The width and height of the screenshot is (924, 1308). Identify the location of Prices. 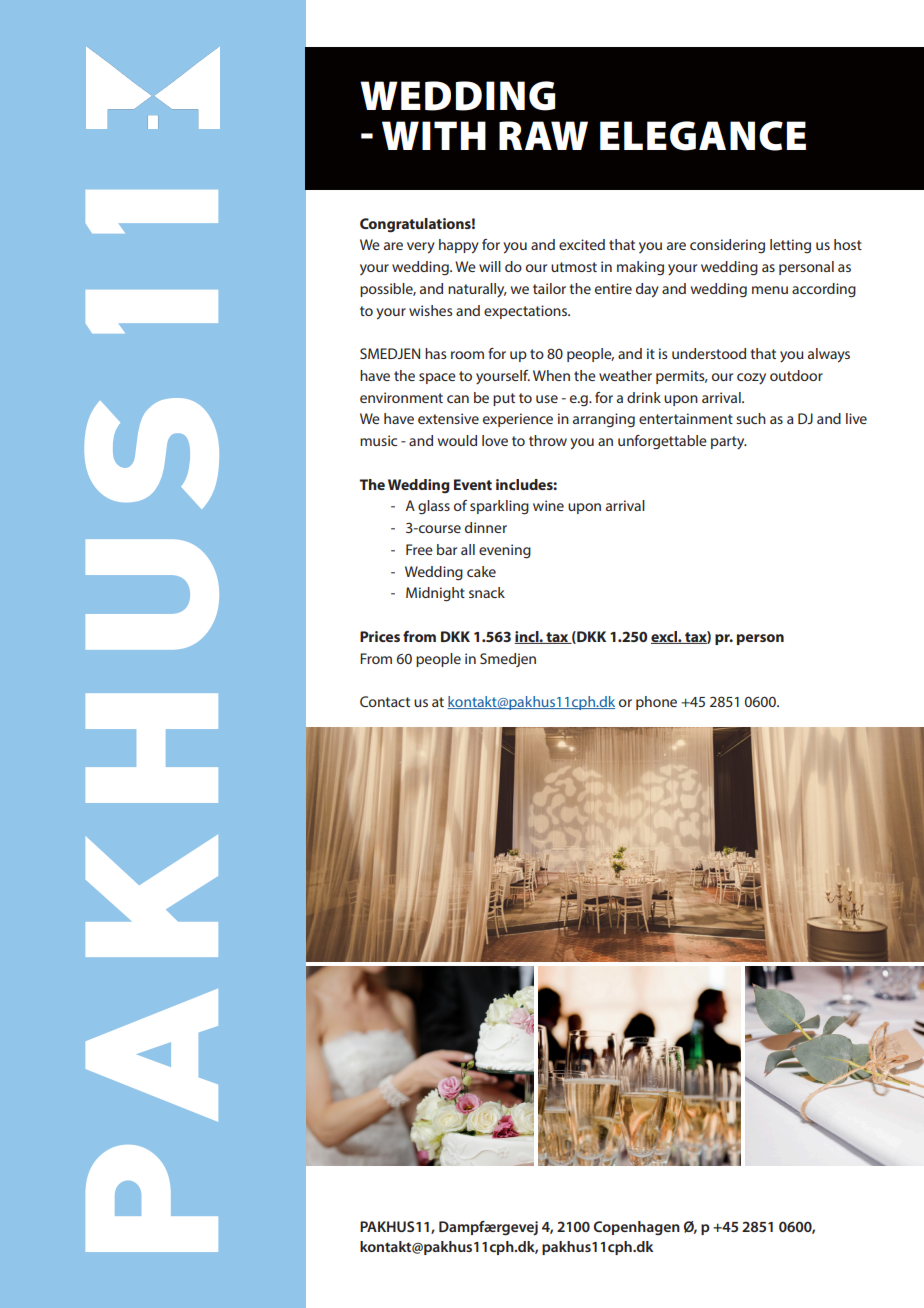
(380, 636).
